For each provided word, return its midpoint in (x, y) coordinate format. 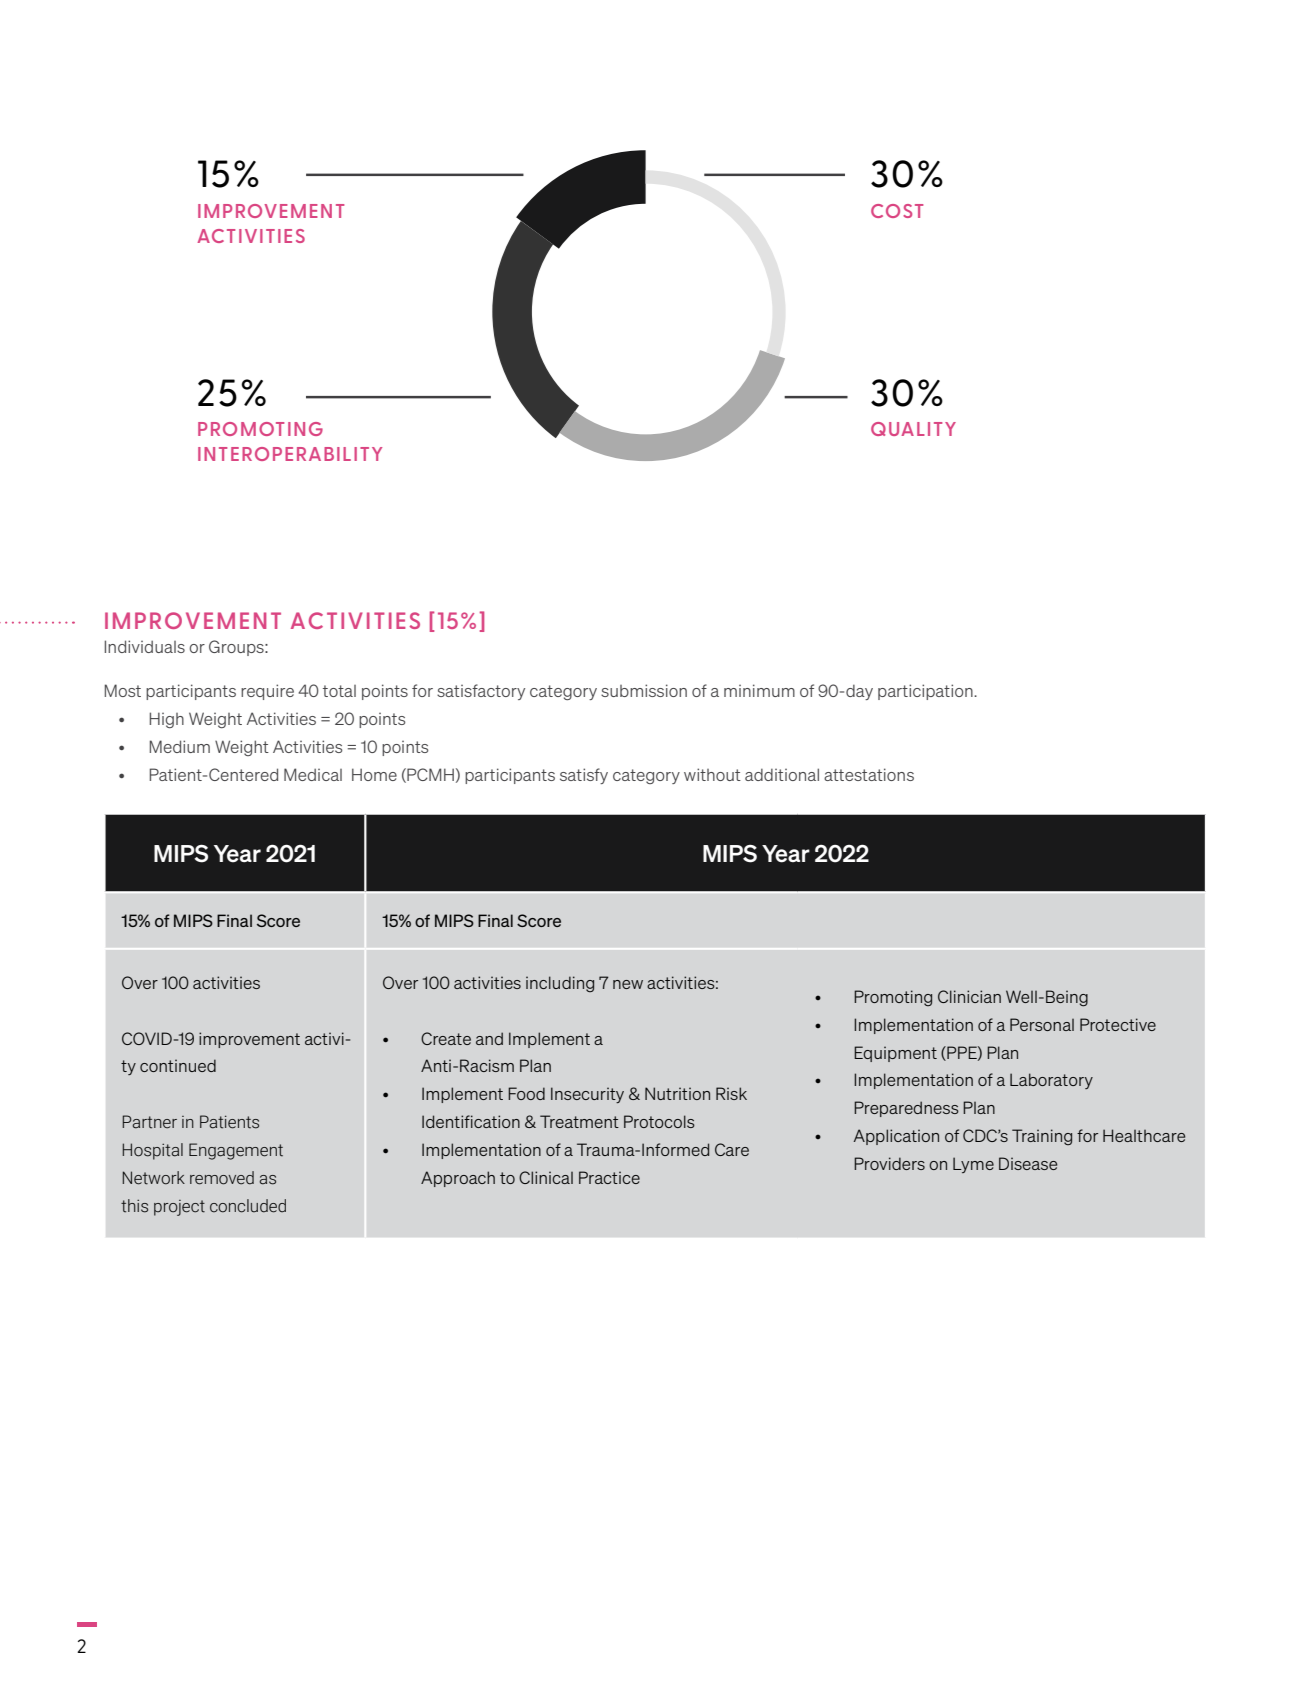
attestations (869, 774)
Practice (609, 1177)
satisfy (584, 776)
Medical (313, 774)
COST (897, 211)
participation (926, 692)
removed (222, 1178)
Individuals (145, 646)
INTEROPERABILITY (290, 454)
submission (644, 690)
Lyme (973, 1165)
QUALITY (913, 429)
